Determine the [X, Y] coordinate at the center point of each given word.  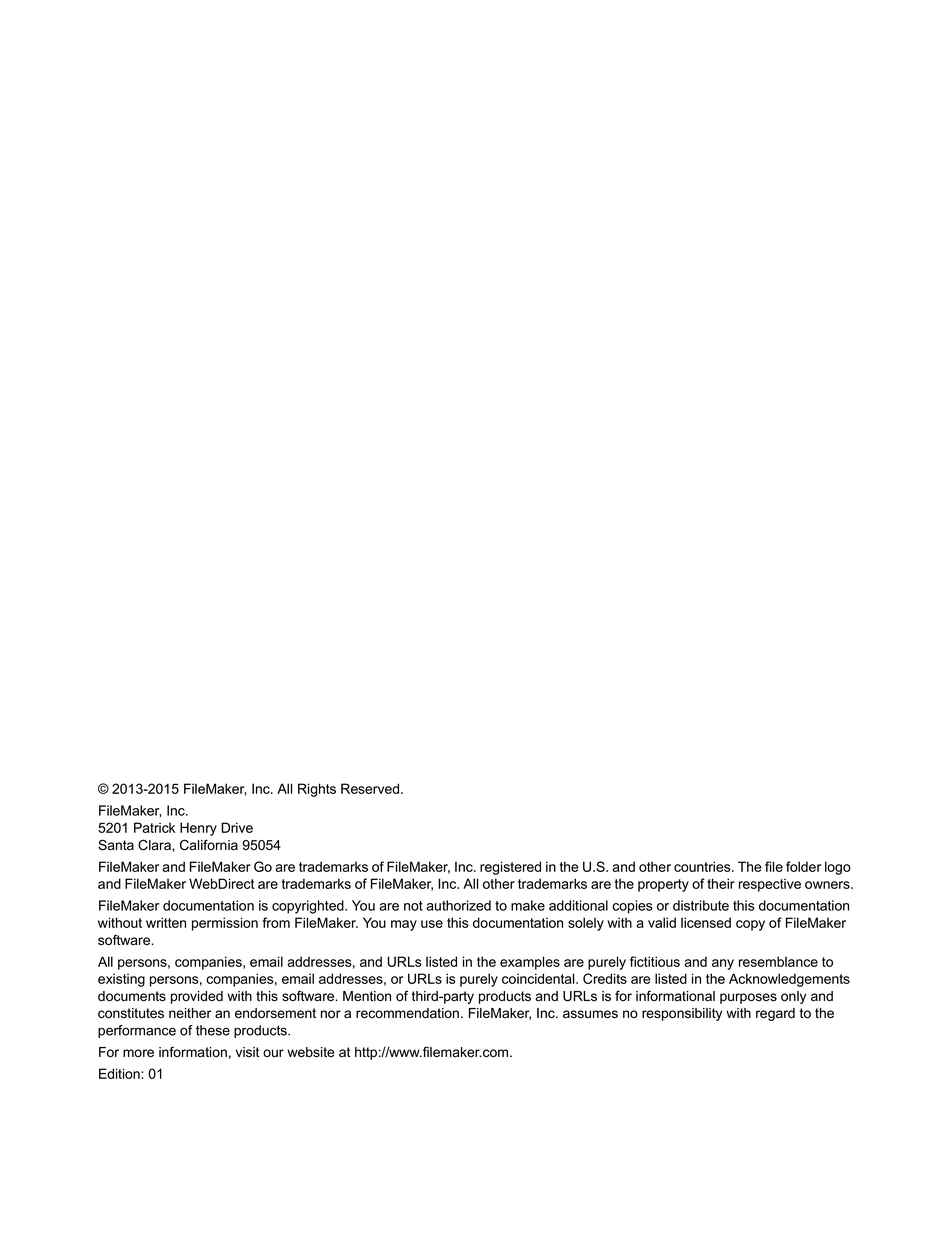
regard [775, 1014]
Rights [317, 790]
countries [703, 866]
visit [248, 1052]
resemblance [778, 961]
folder [803, 866]
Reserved [371, 788]
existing [121, 980]
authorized [458, 905]
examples [530, 963]
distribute [701, 905]
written [166, 922]
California [209, 845]
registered [510, 868]
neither [190, 1013]
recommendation [407, 1013]
